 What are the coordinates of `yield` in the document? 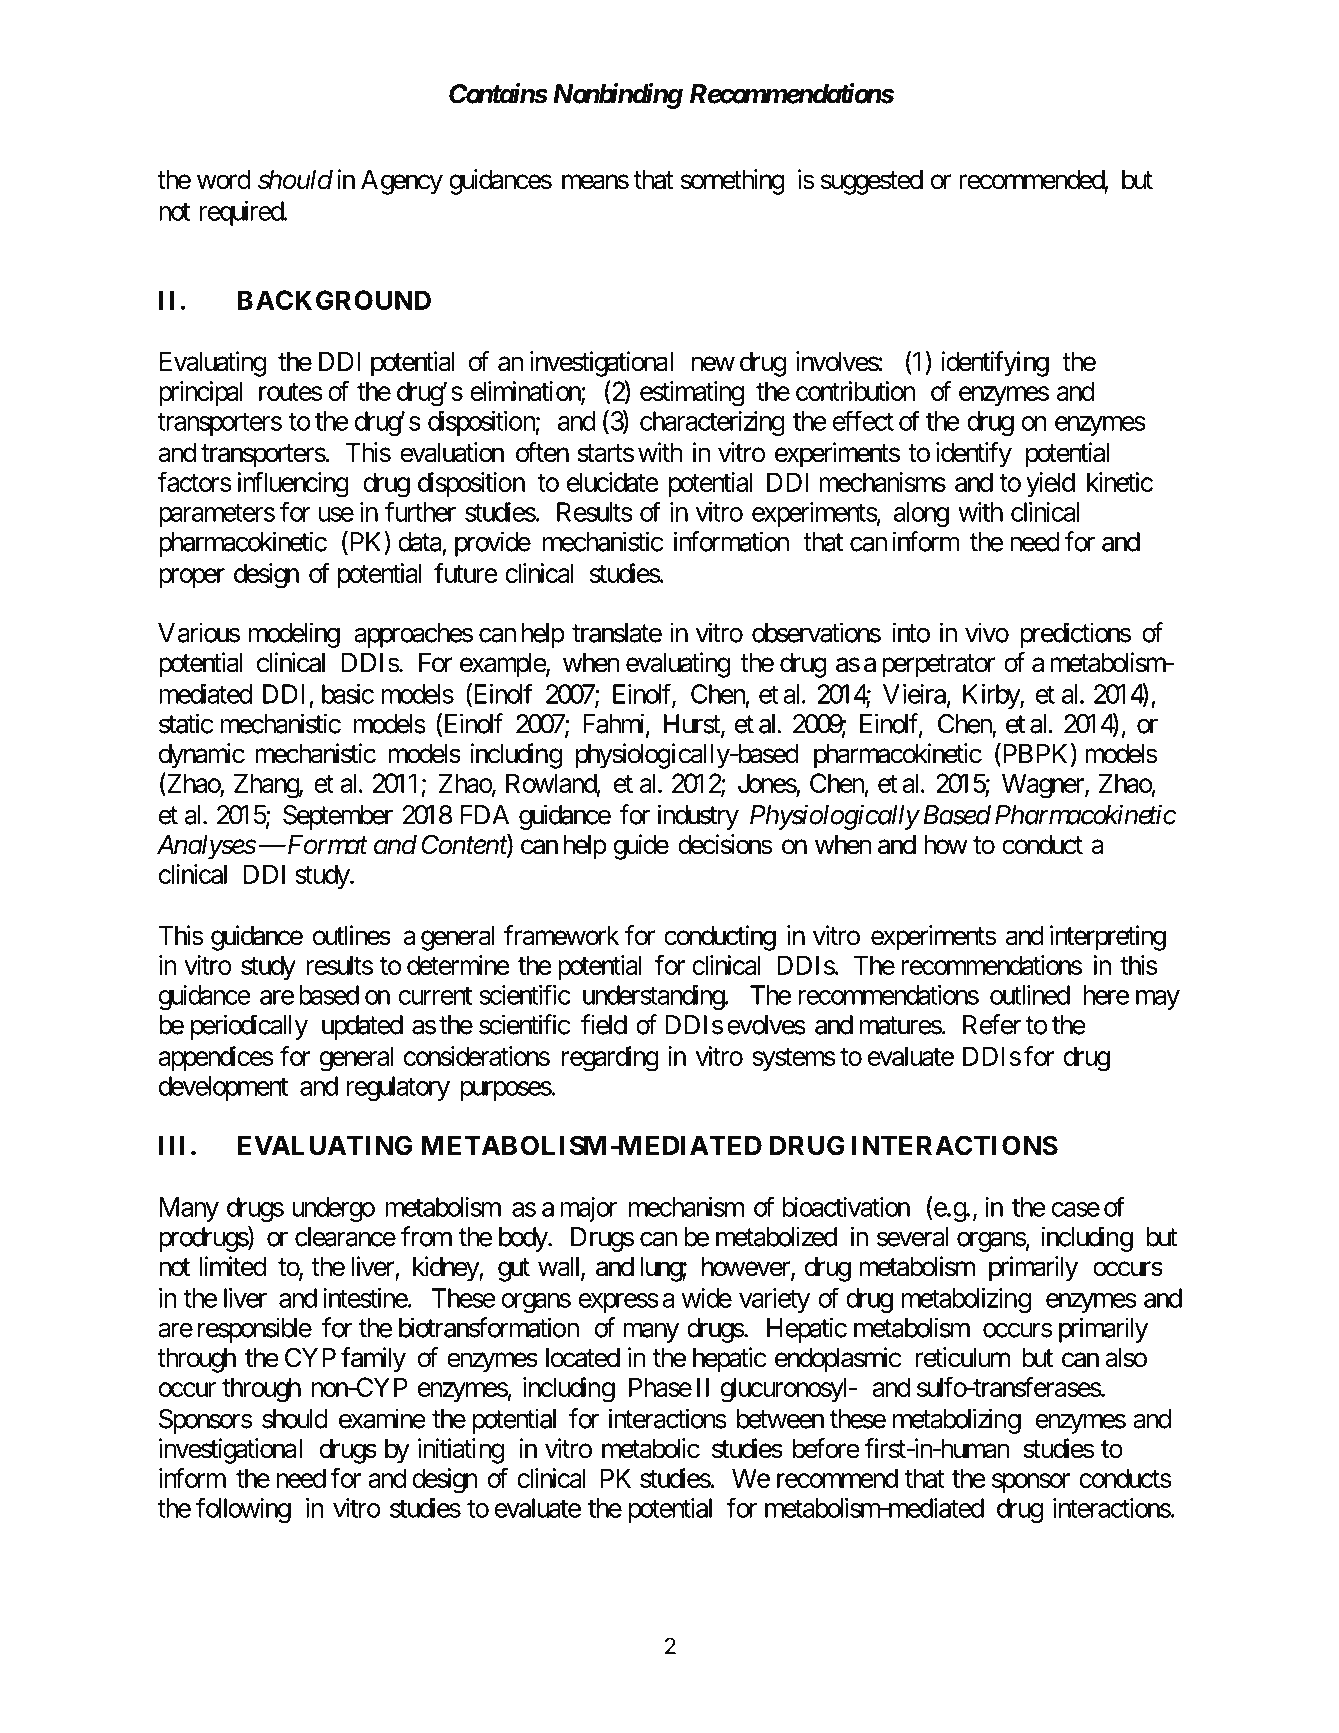 It's located at (1050, 484).
